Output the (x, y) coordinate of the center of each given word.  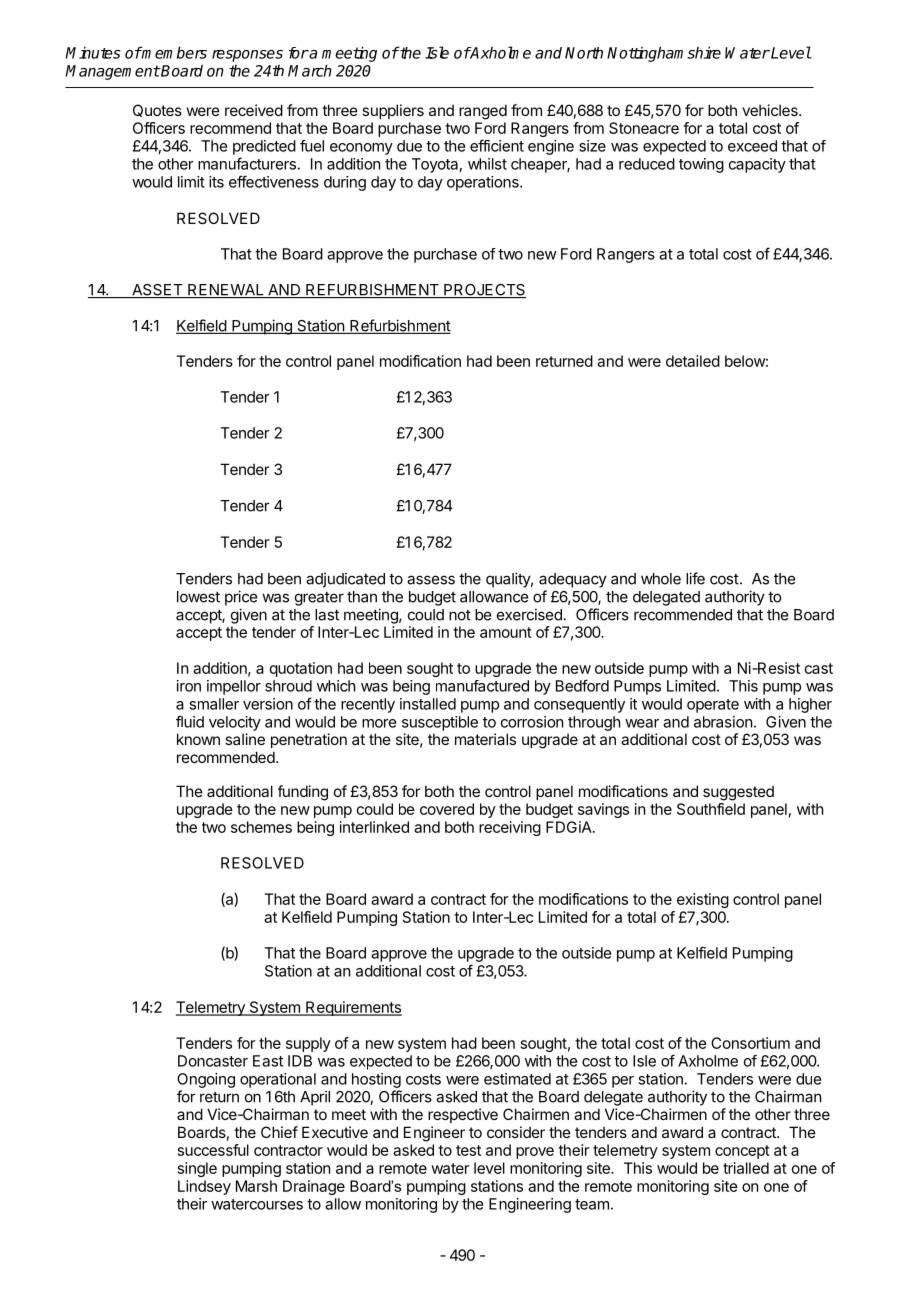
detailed (693, 361)
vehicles (771, 110)
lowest (198, 597)
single (197, 1169)
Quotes (157, 110)
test (468, 1150)
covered (447, 809)
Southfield (711, 809)
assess (431, 580)
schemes (261, 827)
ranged (483, 112)
